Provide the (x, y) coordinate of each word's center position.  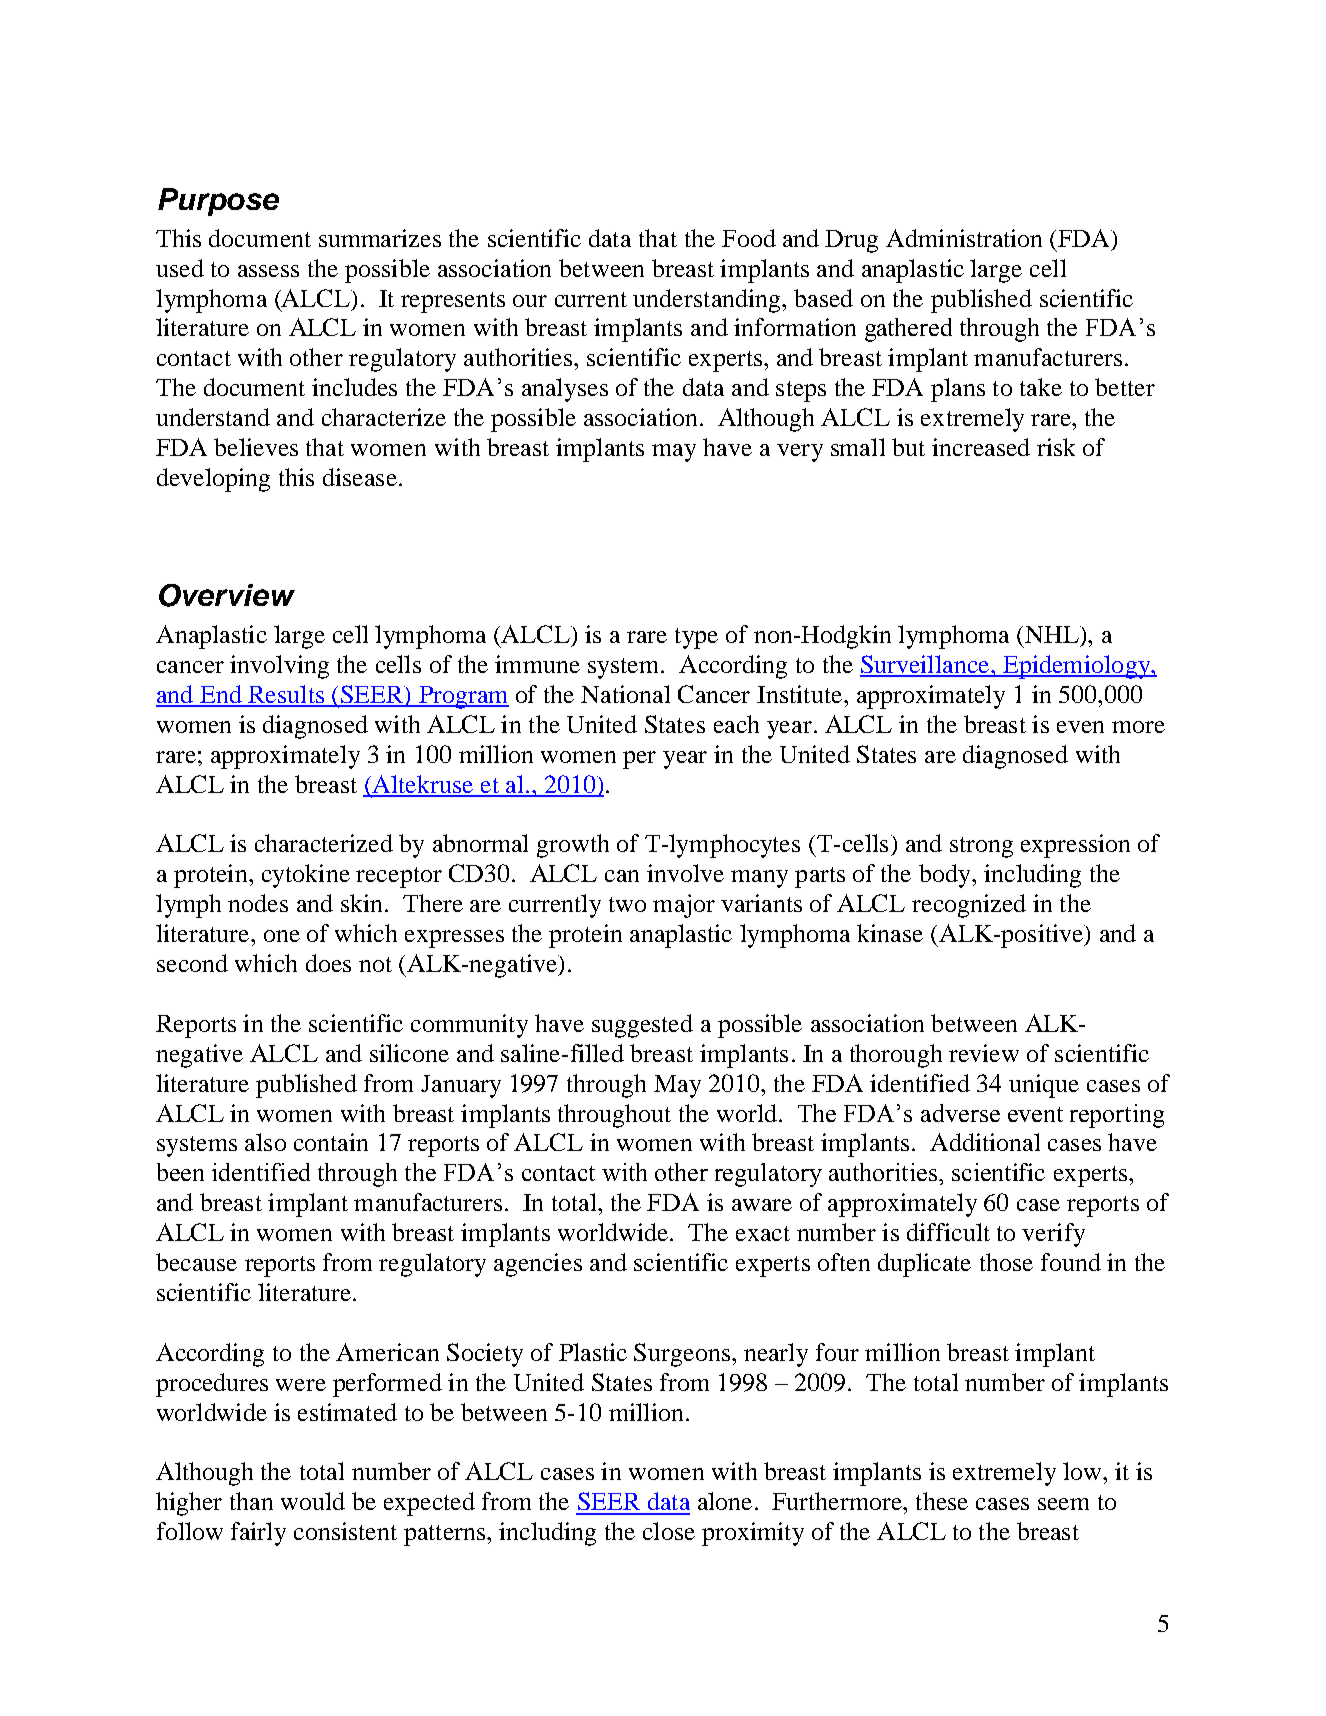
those (1006, 1262)
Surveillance (926, 665)
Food (749, 238)
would (313, 1501)
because (196, 1262)
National (625, 694)
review (984, 1053)
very (800, 453)
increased (981, 447)
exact (763, 1233)
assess (268, 271)
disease (360, 477)
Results (286, 695)
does (328, 963)
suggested (642, 1026)
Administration (964, 238)
